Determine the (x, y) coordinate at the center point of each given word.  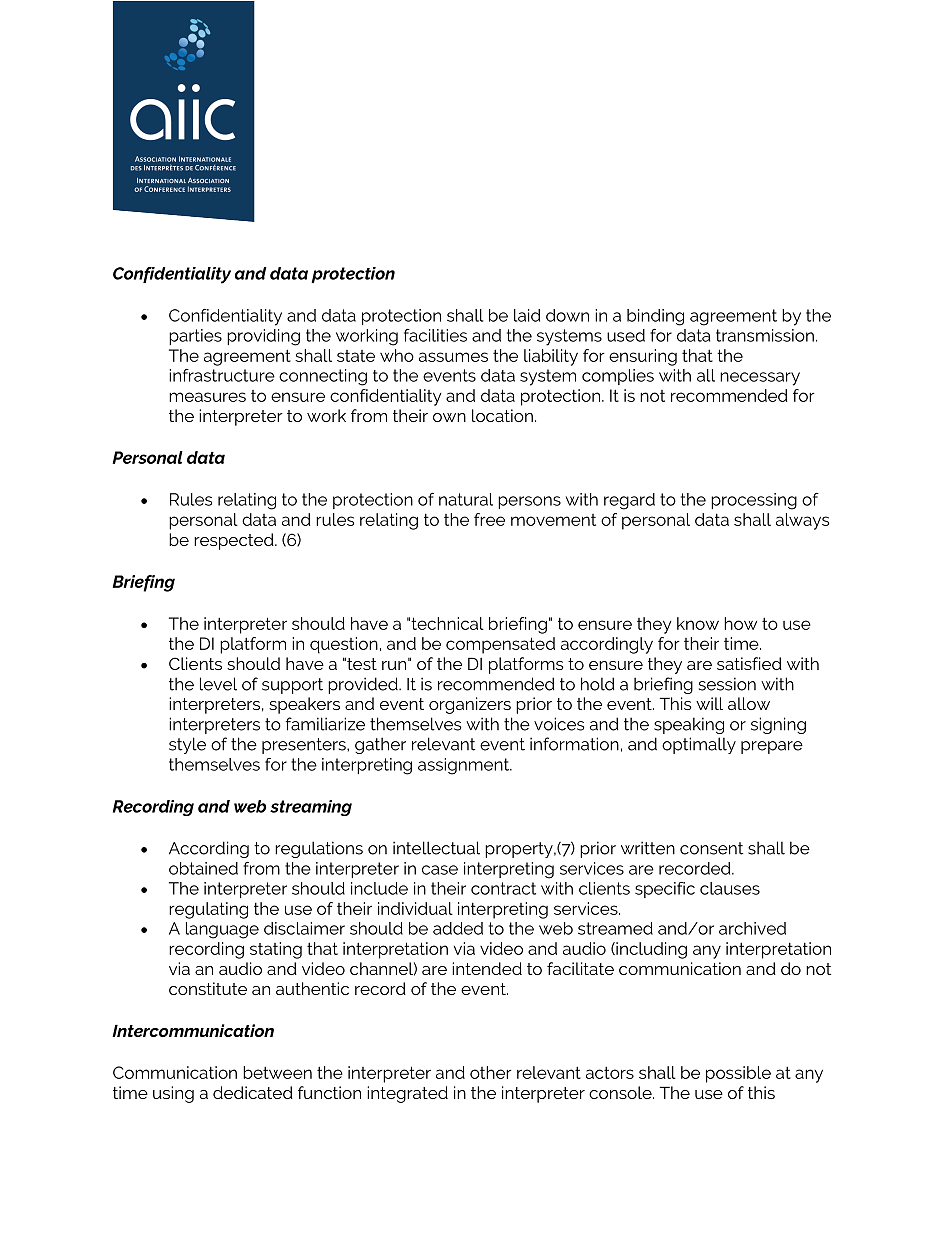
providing (263, 337)
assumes (453, 357)
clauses (730, 888)
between (277, 1072)
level (218, 684)
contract (503, 888)
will (709, 703)
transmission (765, 335)
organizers (470, 705)
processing (754, 501)
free (489, 519)
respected (235, 541)
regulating (208, 910)
